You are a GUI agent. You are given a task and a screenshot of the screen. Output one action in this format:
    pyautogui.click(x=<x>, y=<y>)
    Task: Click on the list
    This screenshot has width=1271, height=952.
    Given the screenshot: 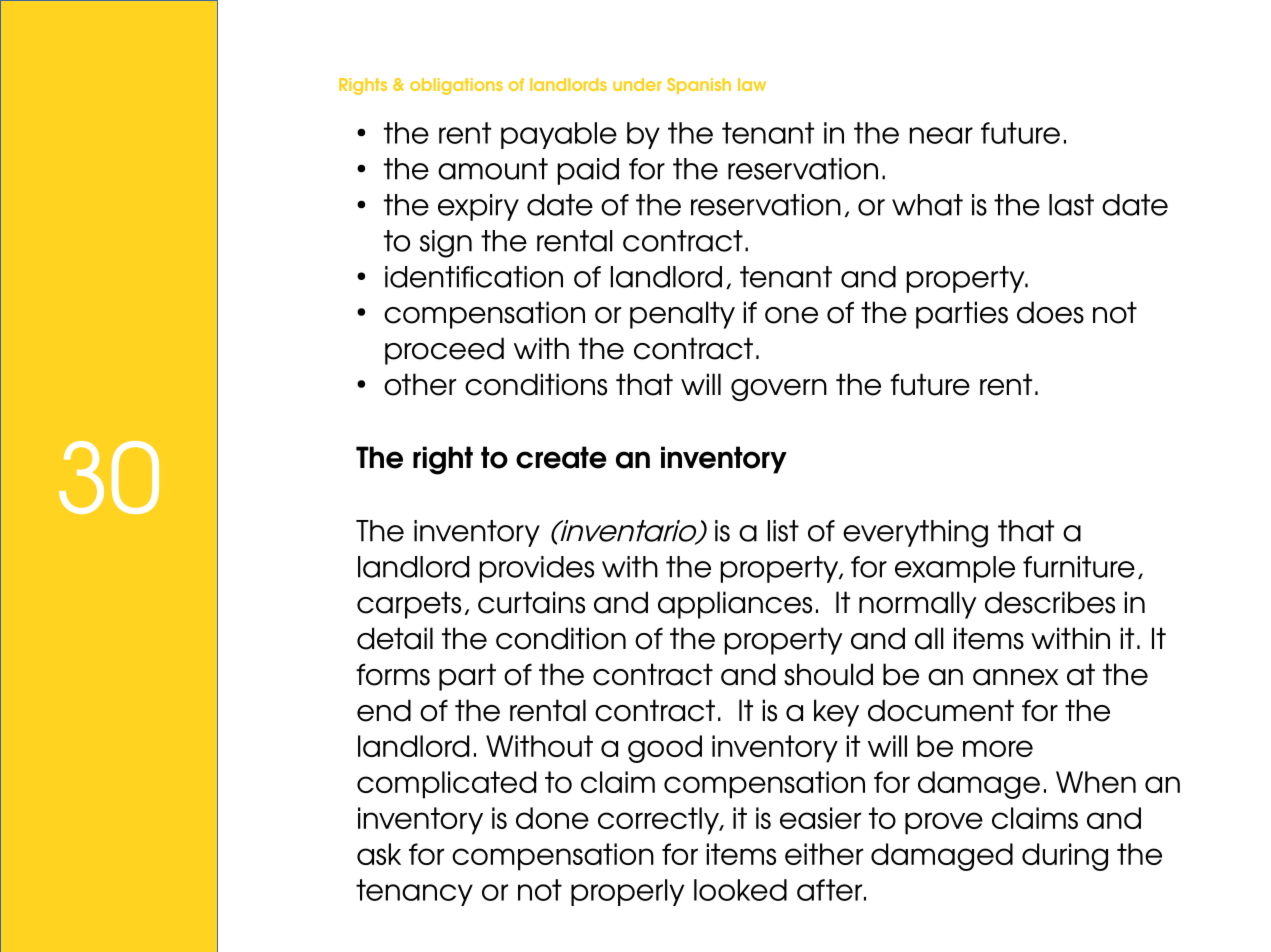 What is the action you would take?
    pyautogui.click(x=783, y=531)
